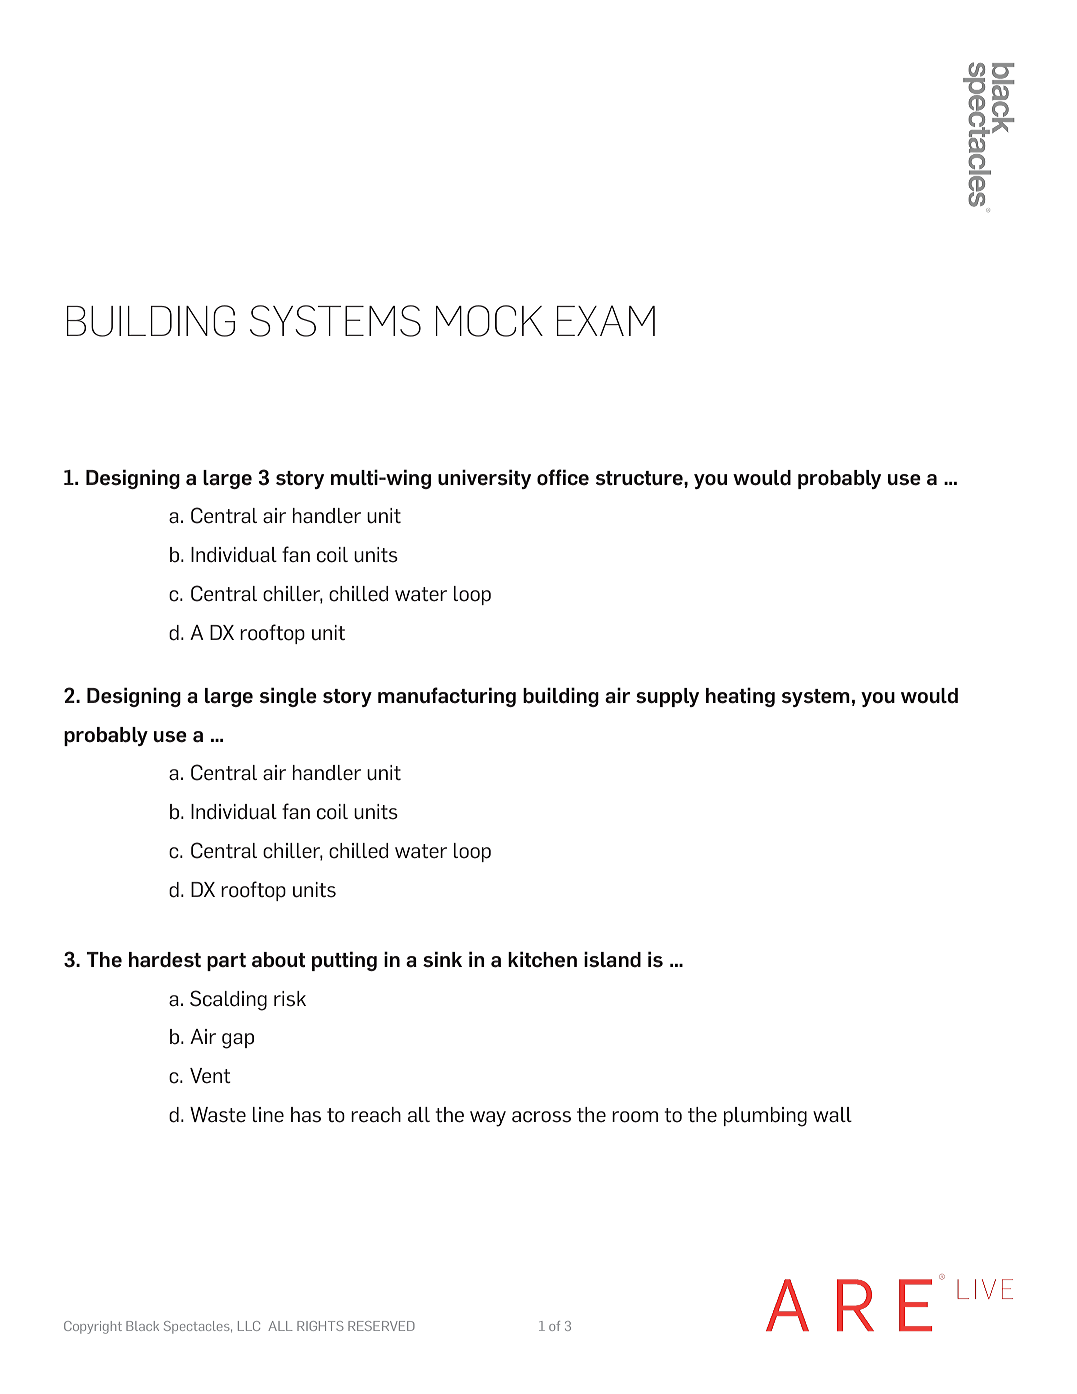  What do you see at coordinates (447, 697) in the screenshot?
I see `manufacturing` at bounding box center [447, 697].
